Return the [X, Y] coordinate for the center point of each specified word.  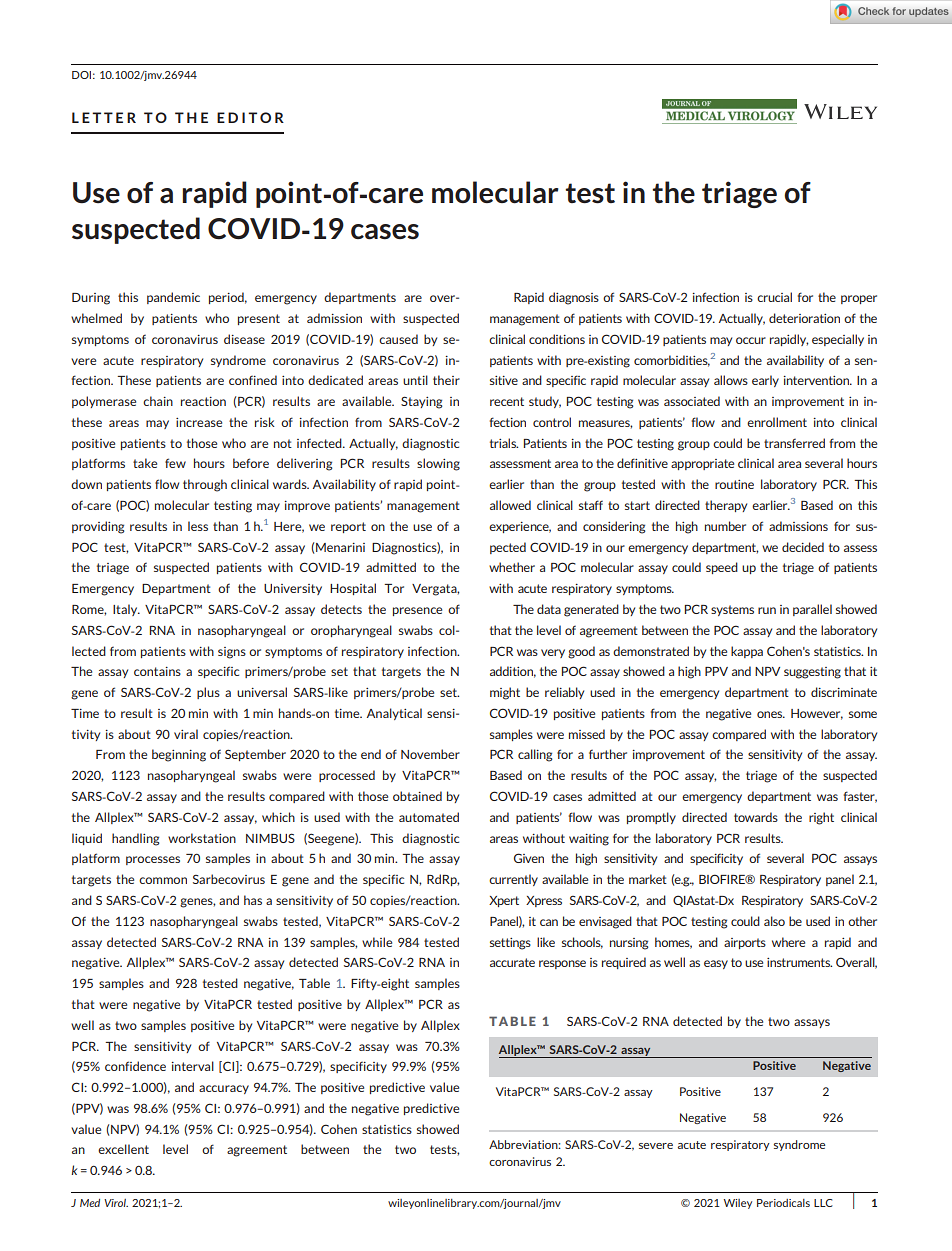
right [821, 818]
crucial [774, 297]
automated [429, 817]
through [205, 485]
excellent [123, 1149]
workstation [202, 838]
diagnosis [574, 298]
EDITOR [250, 117]
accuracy [224, 1089]
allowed [510, 505]
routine [734, 484]
